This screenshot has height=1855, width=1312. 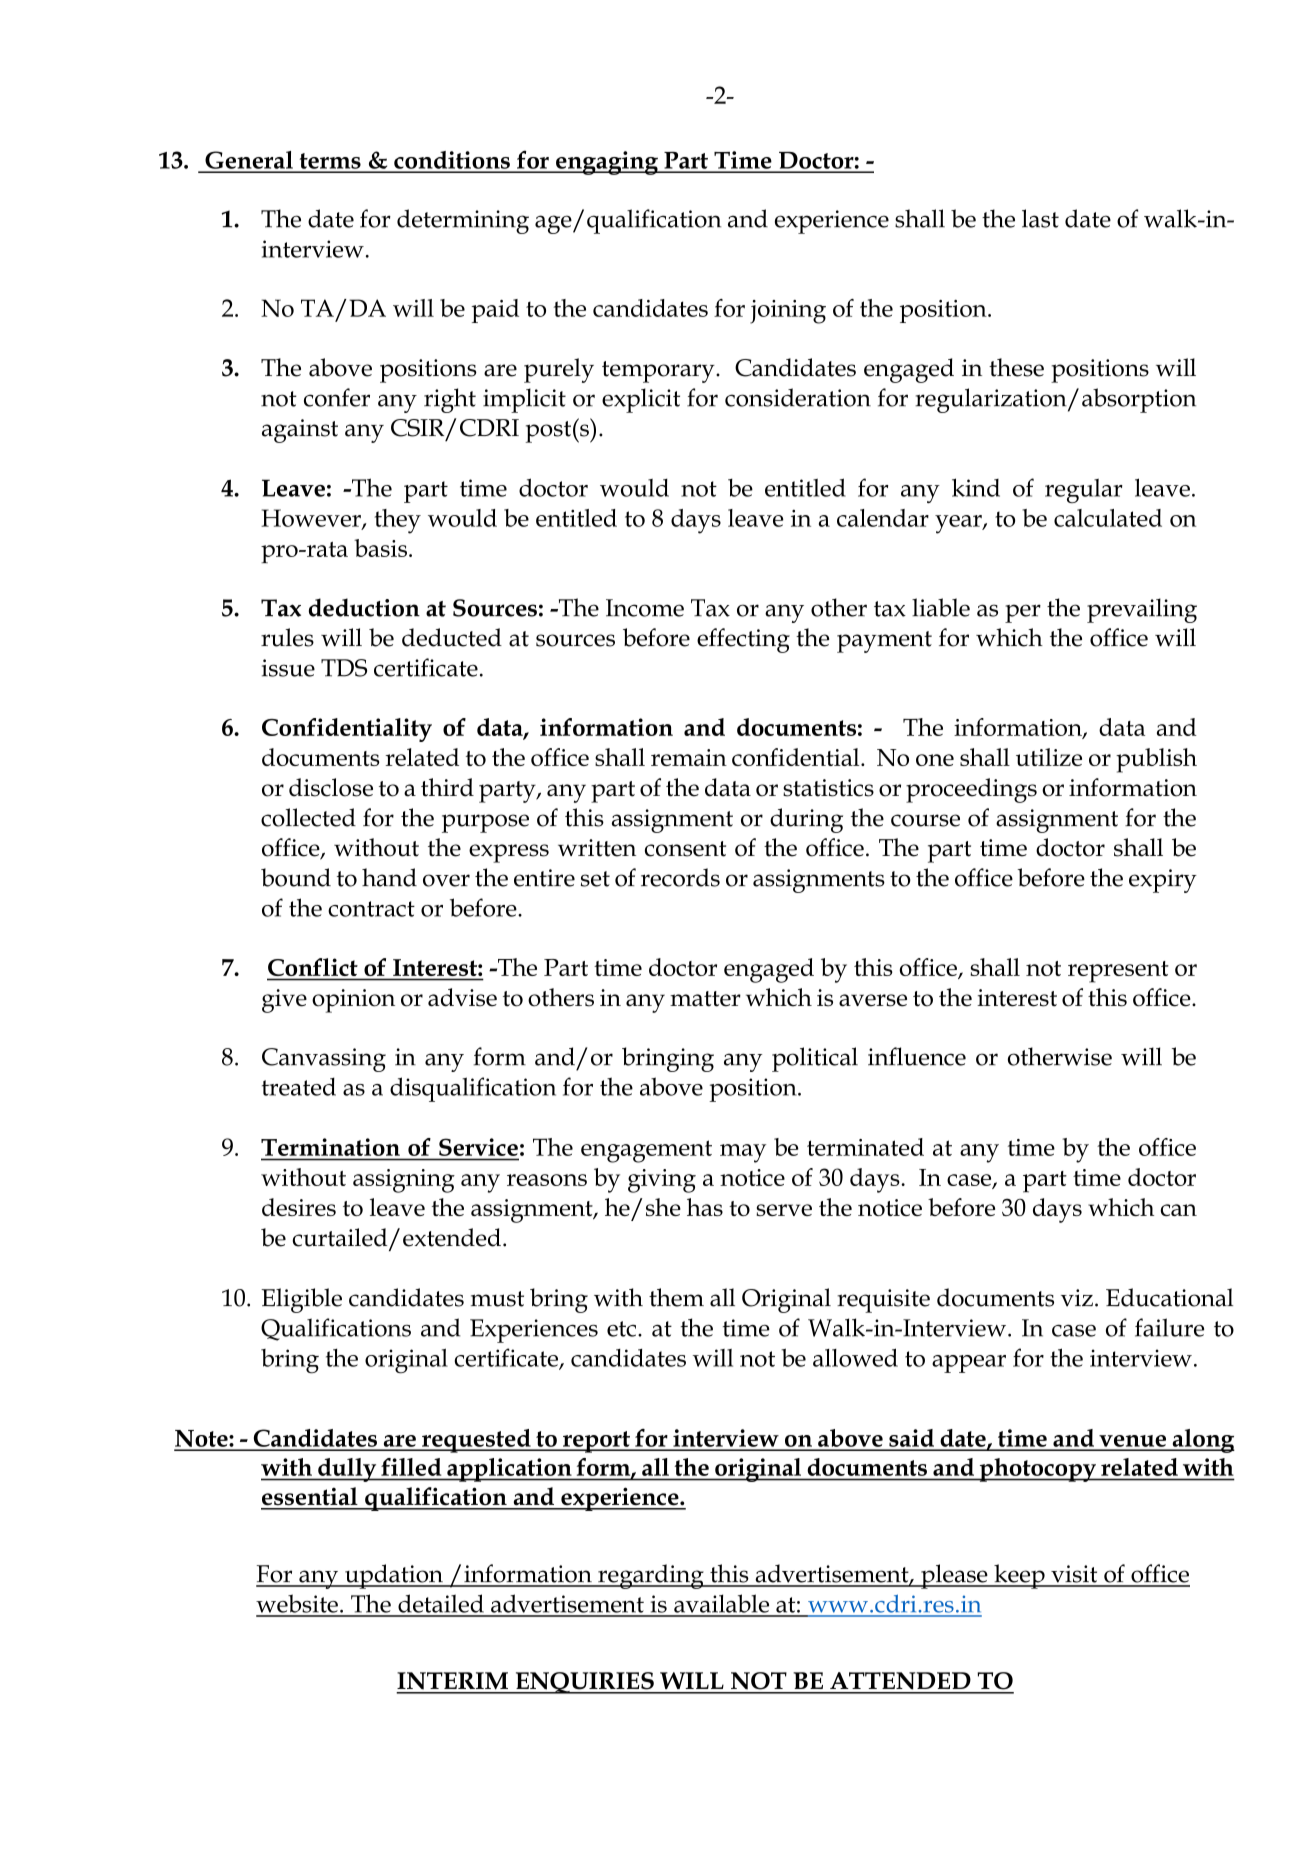 What do you see at coordinates (344, 668) in the screenshot?
I see `TDS` at bounding box center [344, 668].
